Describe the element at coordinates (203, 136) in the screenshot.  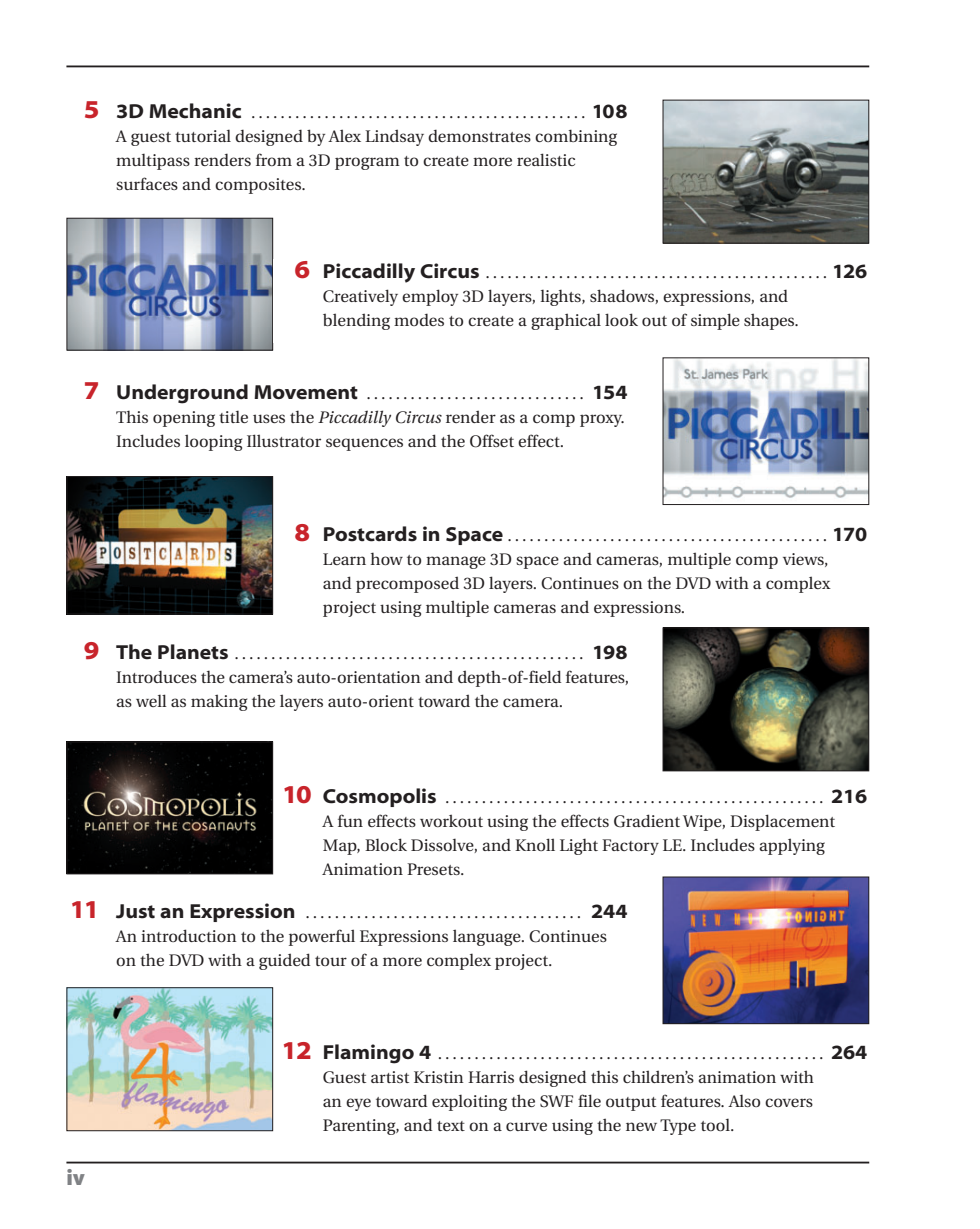
I see `tutorial` at that location.
